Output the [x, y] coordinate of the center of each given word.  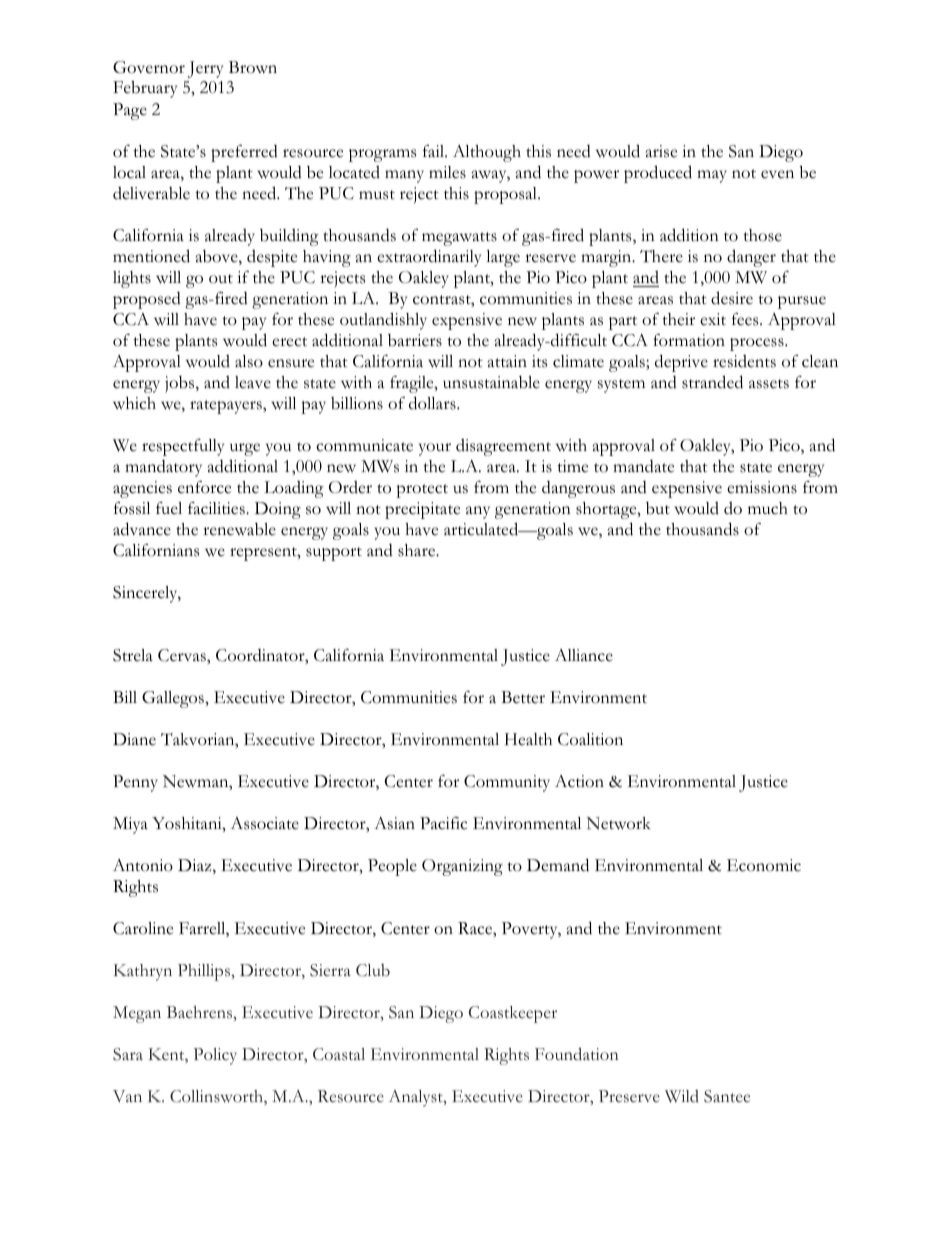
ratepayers [227, 407]
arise [661, 151]
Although [487, 153]
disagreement [503, 447]
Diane [134, 739]
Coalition [590, 739]
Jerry [205, 69]
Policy [215, 1056]
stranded [712, 382]
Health [528, 739]
